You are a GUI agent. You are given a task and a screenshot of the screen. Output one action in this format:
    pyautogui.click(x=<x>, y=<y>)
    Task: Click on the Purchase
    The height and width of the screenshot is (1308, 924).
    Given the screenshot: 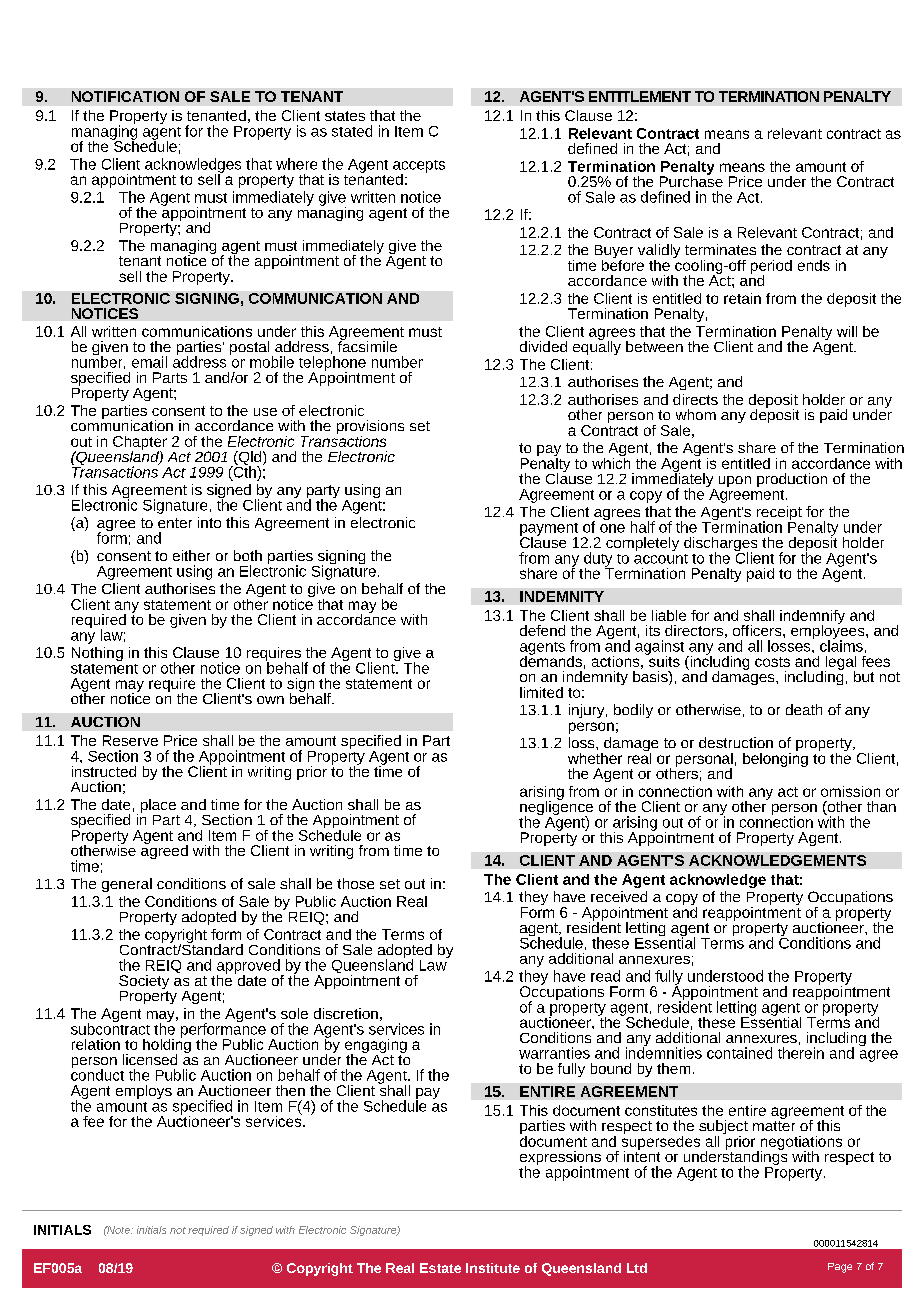 What is the action you would take?
    pyautogui.click(x=691, y=180)
